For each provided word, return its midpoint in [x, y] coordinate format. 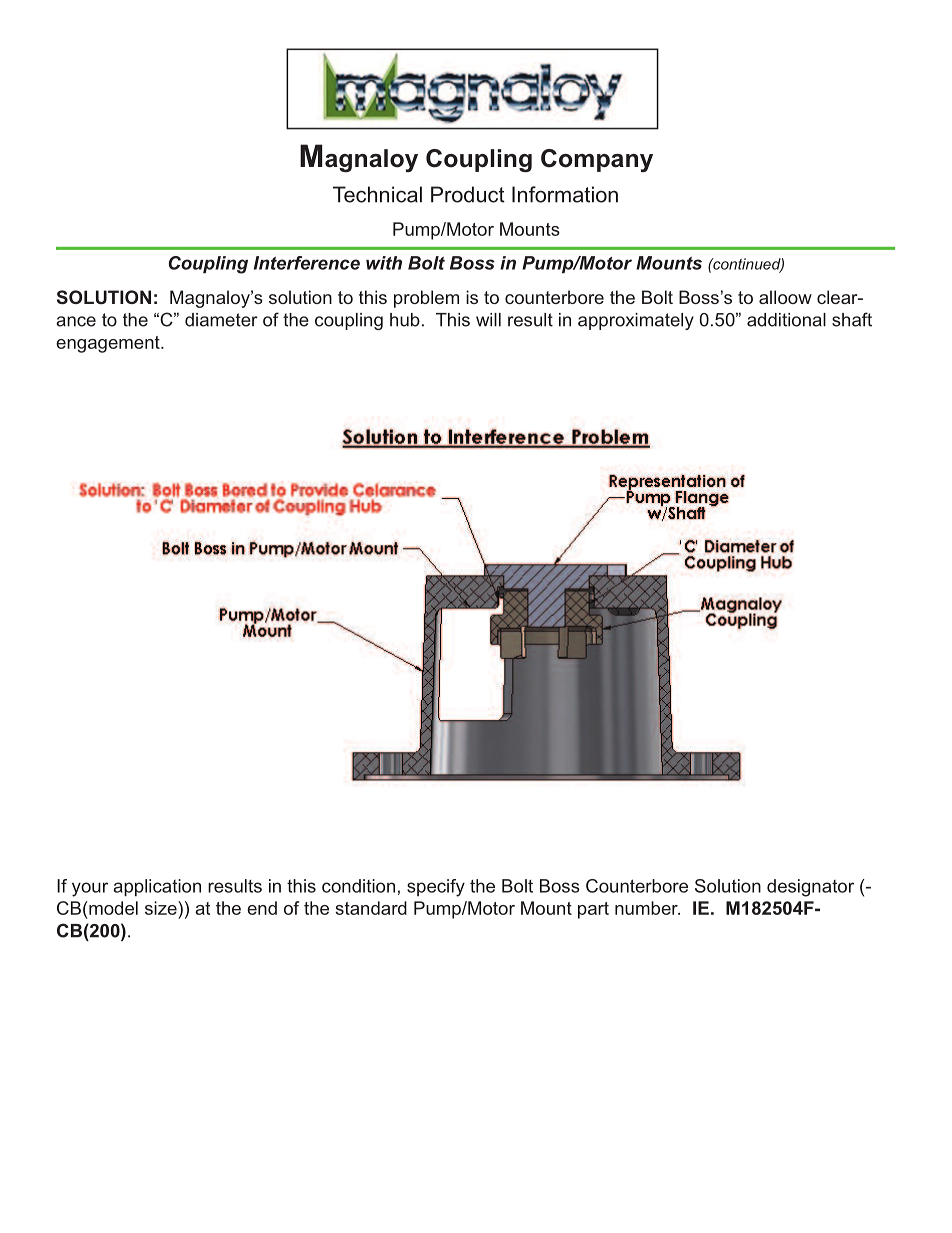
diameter [221, 320]
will [488, 320]
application [157, 887]
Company [597, 160]
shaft [852, 319]
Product [468, 194]
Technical [377, 194]
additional [786, 320]
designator [810, 888]
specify [436, 888]
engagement [109, 344]
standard [371, 908]
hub [405, 320]
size [162, 908]
